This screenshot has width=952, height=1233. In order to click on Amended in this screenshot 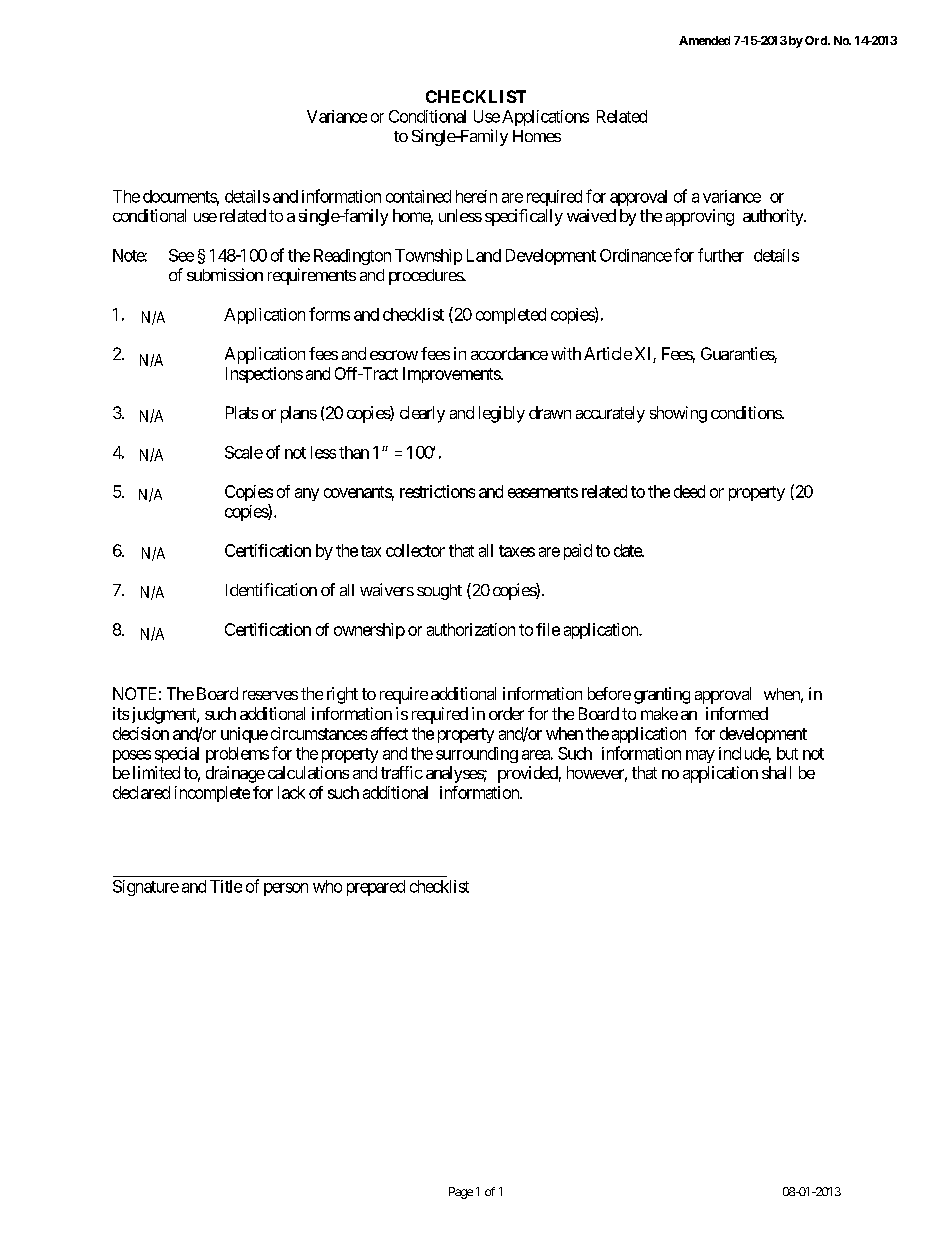, I will do `click(704, 40)`.
